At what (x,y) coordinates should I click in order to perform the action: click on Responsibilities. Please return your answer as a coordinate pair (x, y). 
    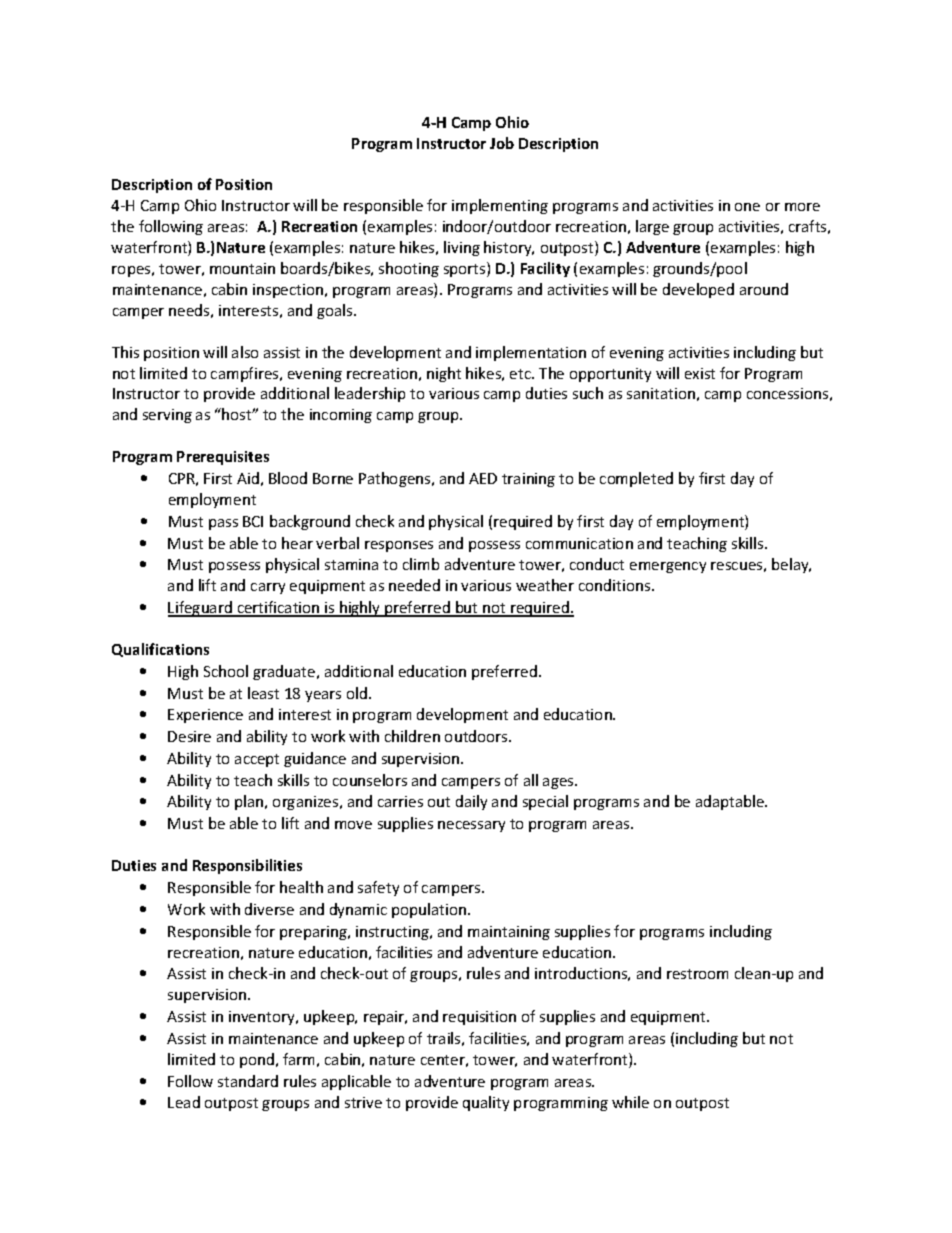
    Looking at the image, I should click on (247, 866).
